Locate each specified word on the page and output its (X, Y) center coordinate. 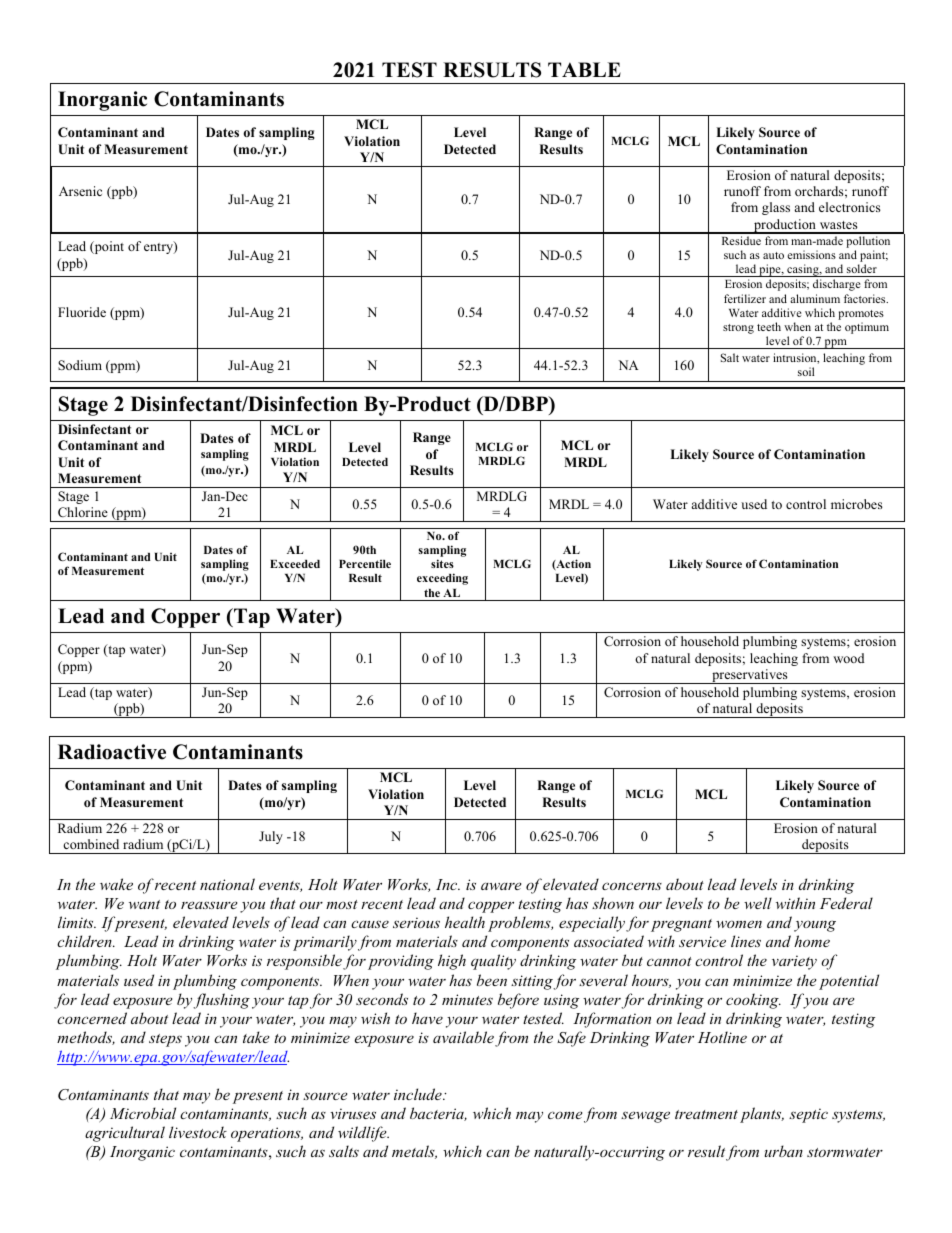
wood (848, 658)
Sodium (80, 365)
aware (501, 886)
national (227, 884)
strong (738, 329)
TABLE (584, 69)
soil (806, 371)
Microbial (143, 1113)
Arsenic (80, 191)
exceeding (442, 579)
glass (776, 208)
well (758, 903)
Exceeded (295, 564)
